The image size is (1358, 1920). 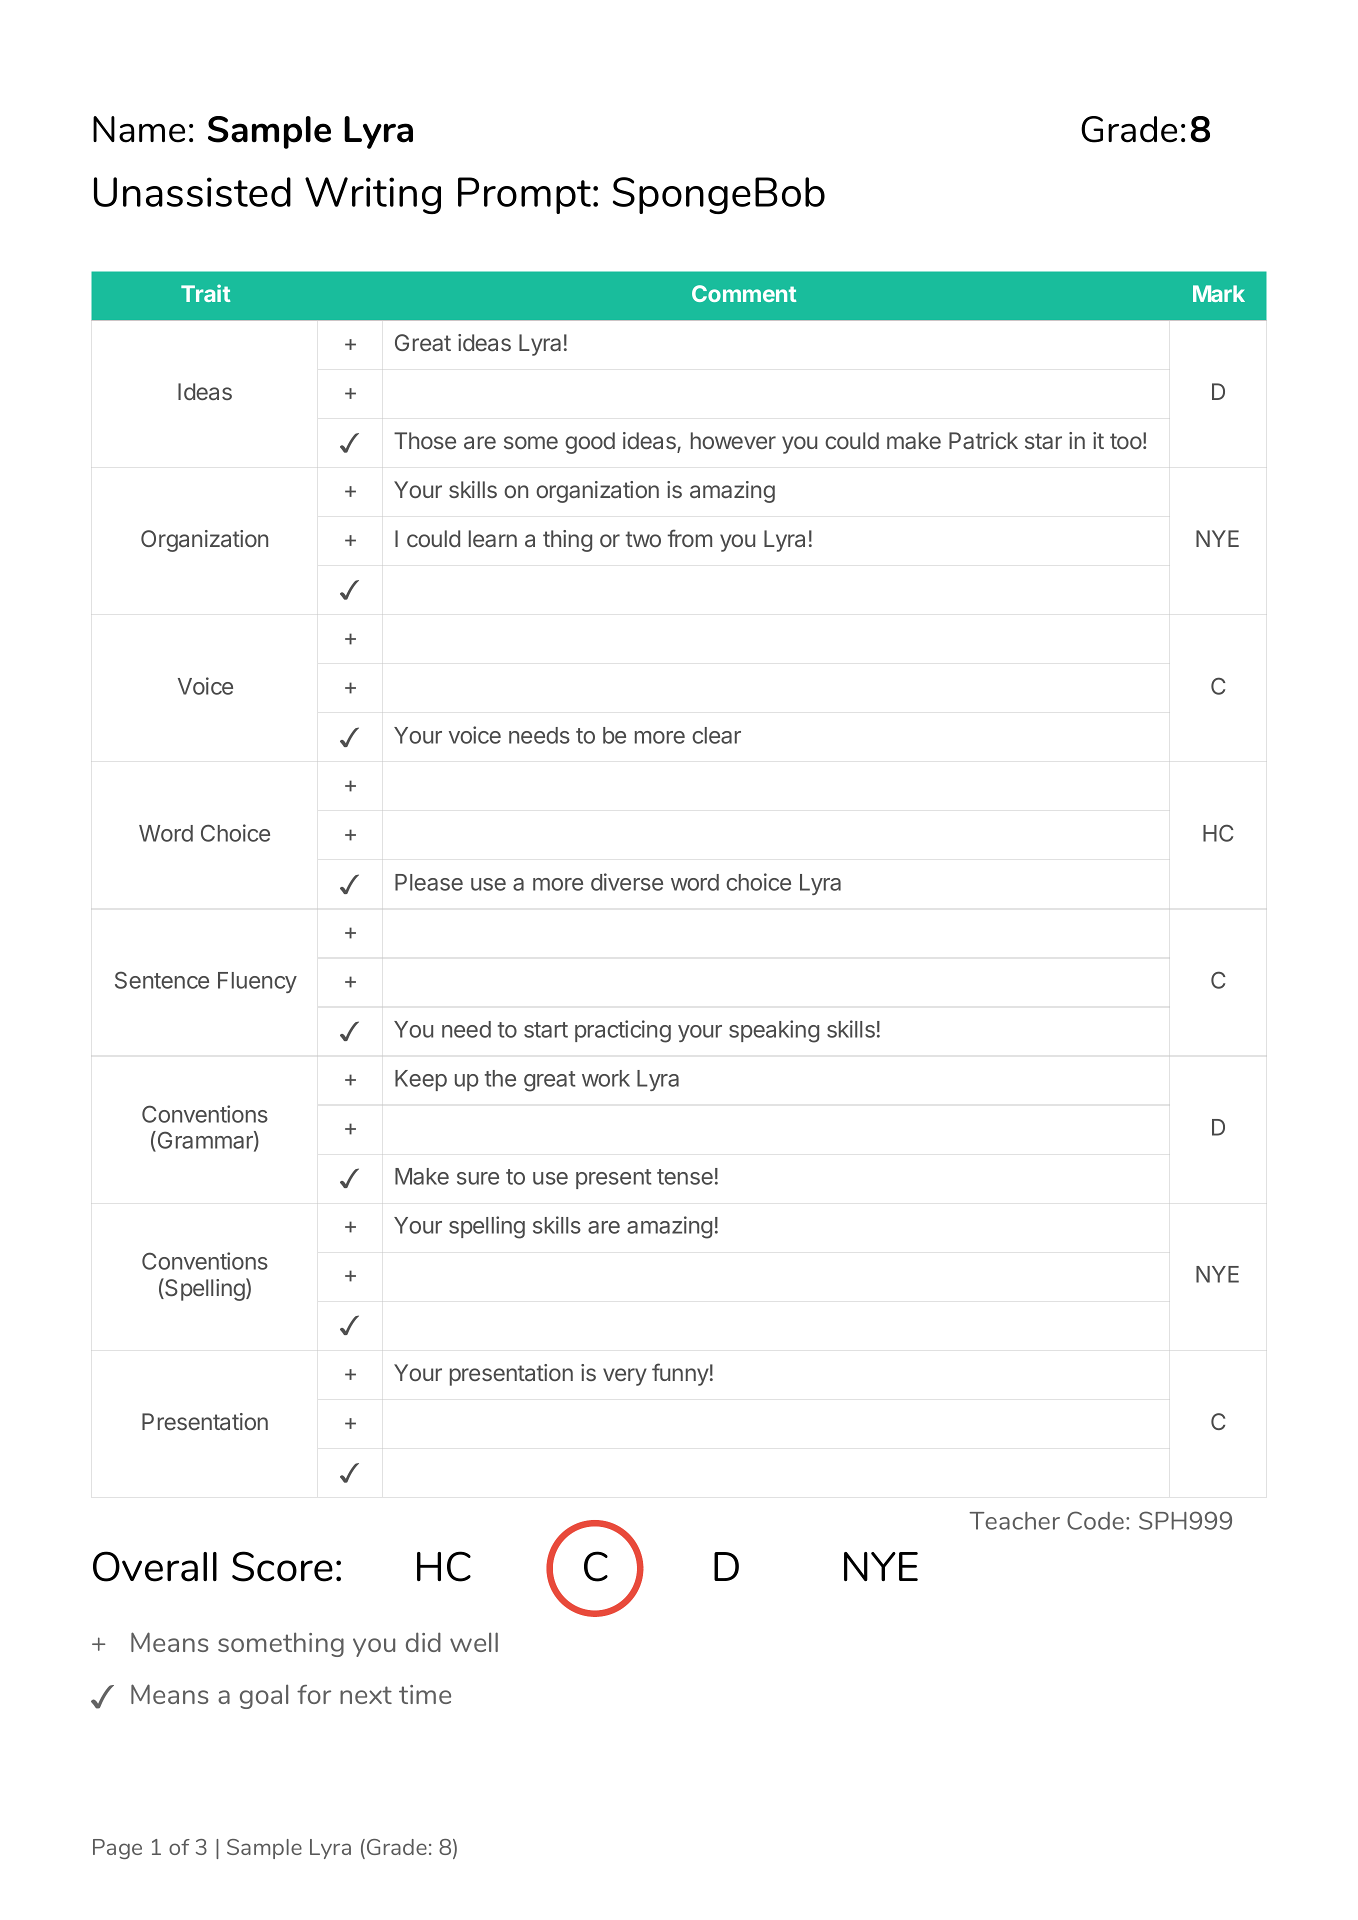 What do you see at coordinates (264, 1696) in the screenshot?
I see `goal` at bounding box center [264, 1696].
